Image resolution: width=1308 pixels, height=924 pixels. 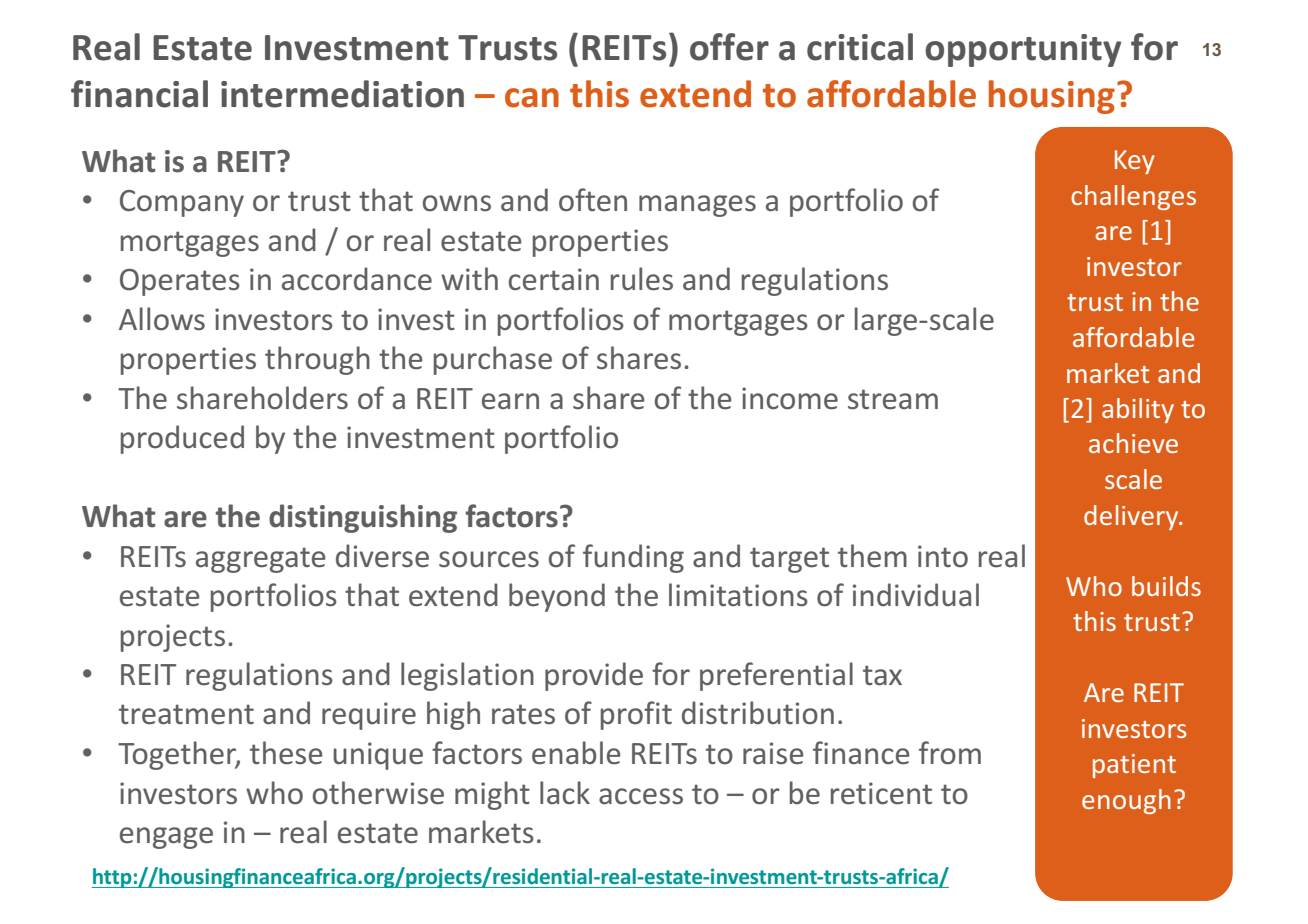 What do you see at coordinates (1023, 50) in the document?
I see `opportunity` at bounding box center [1023, 50].
